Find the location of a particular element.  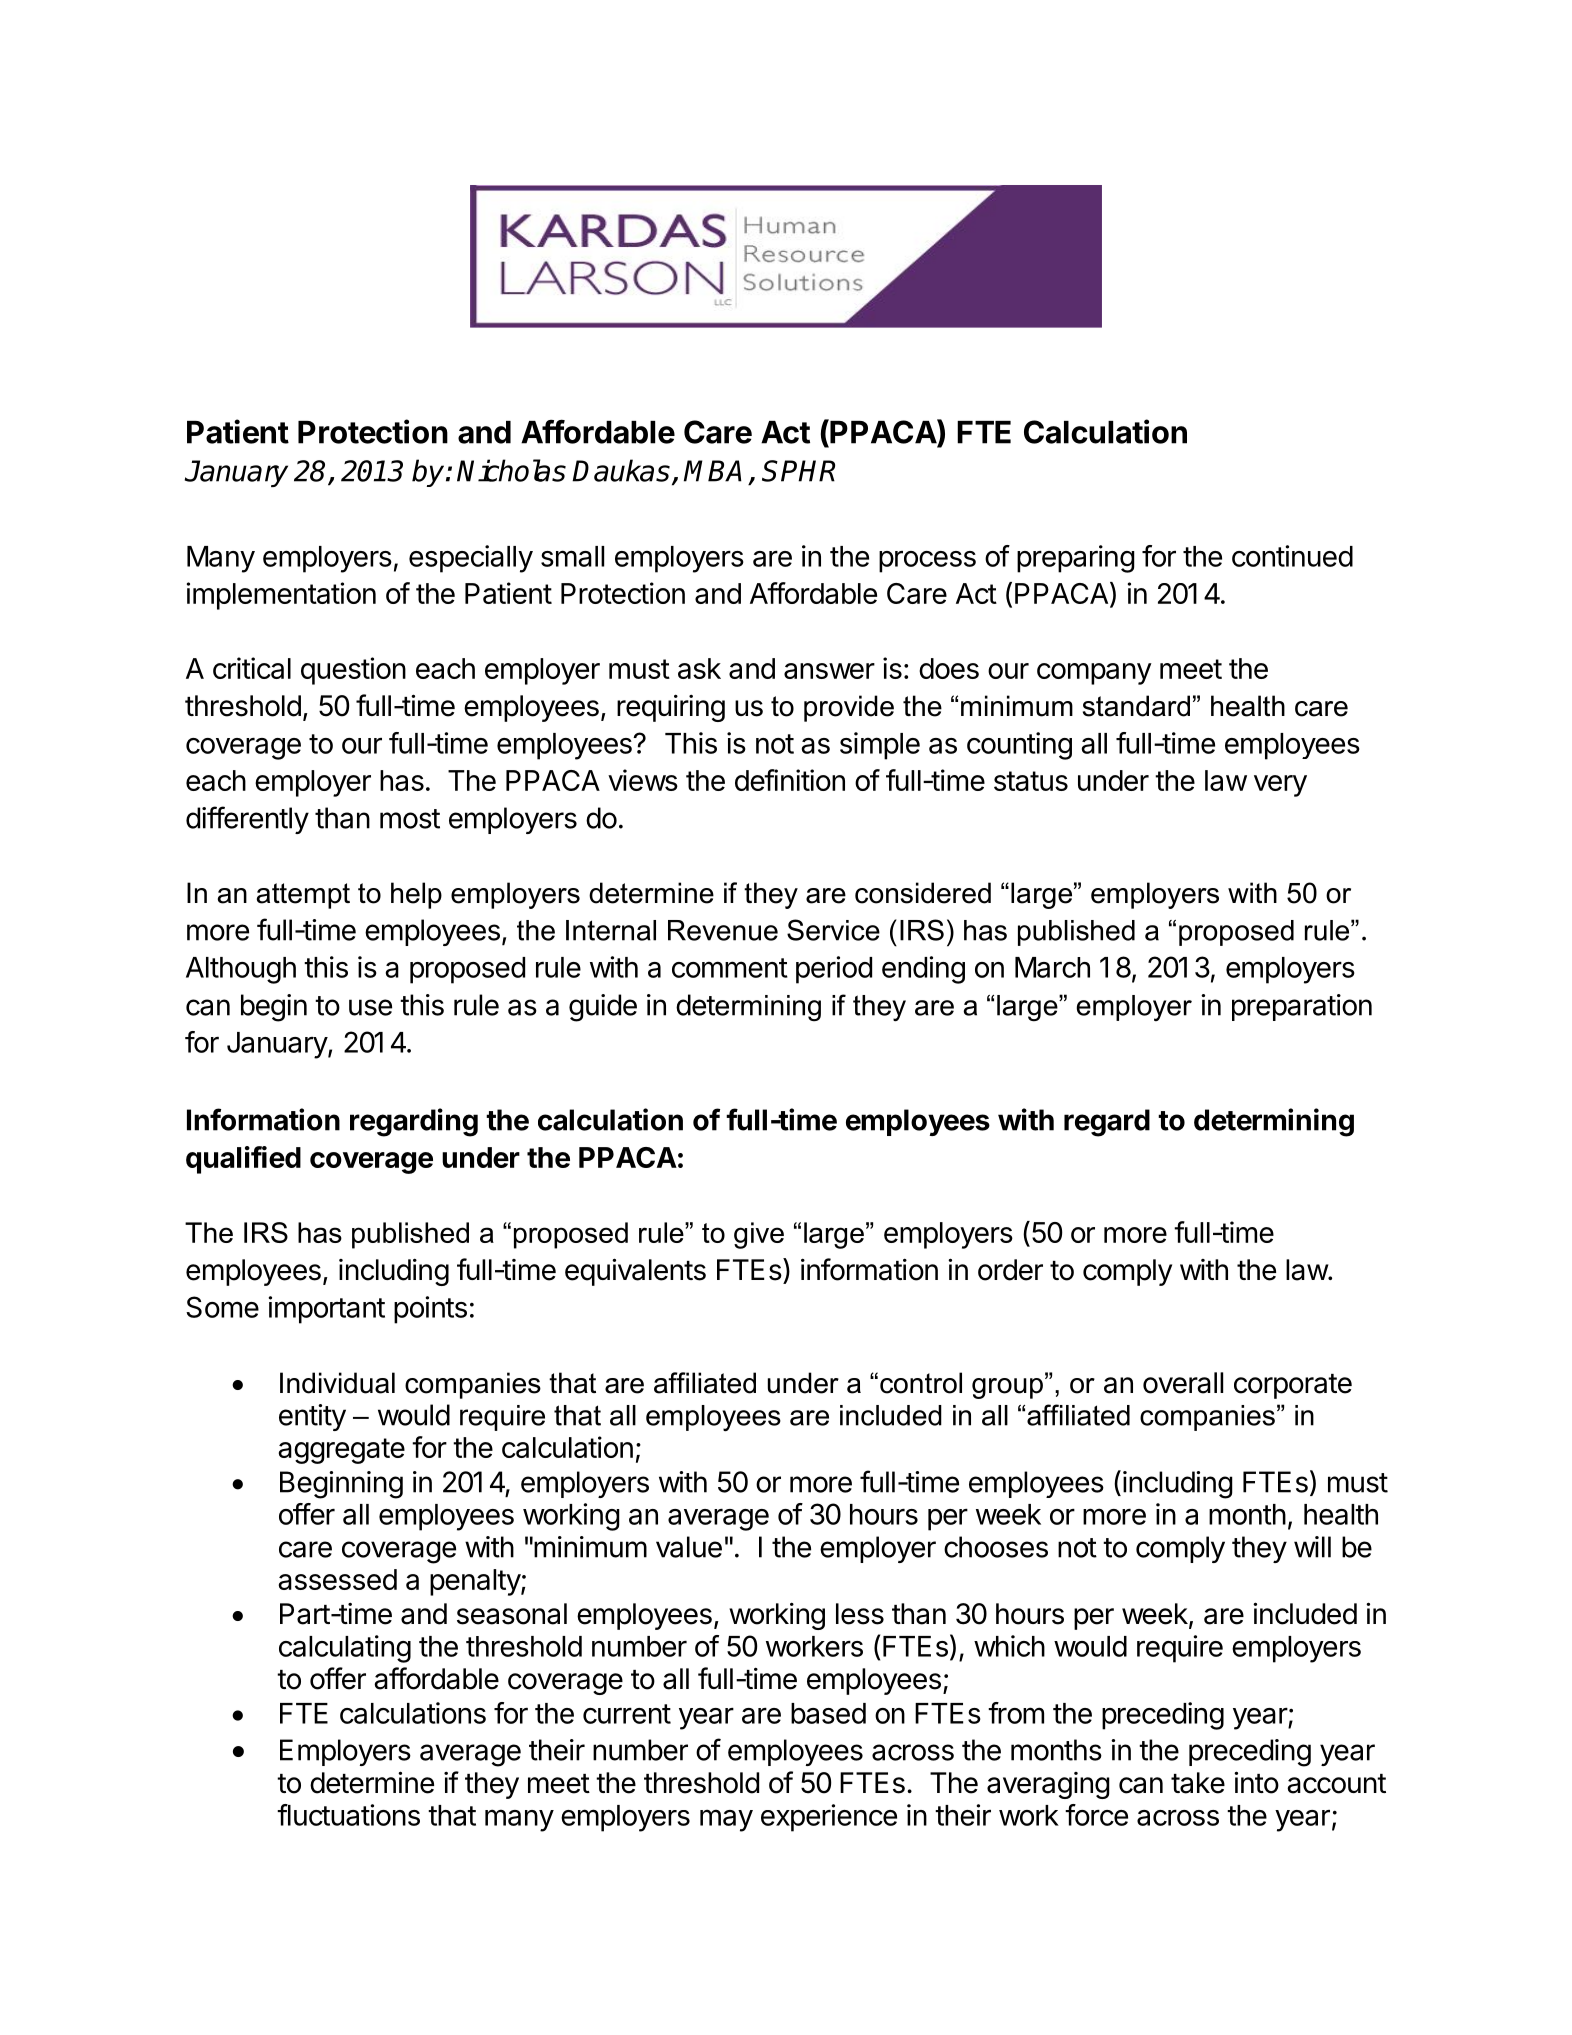

will is located at coordinates (1312, 1547).
